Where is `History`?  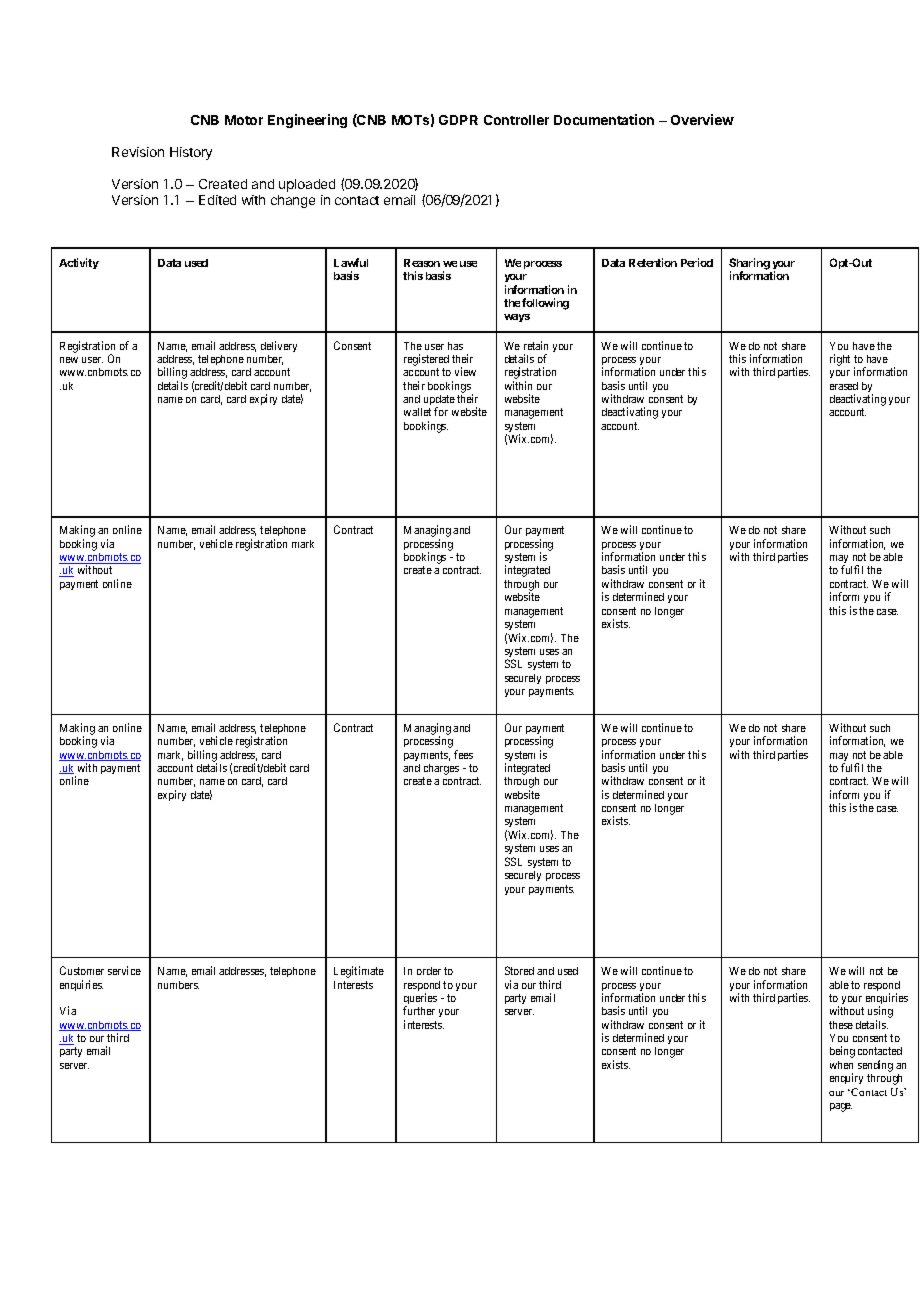 History is located at coordinates (191, 153).
